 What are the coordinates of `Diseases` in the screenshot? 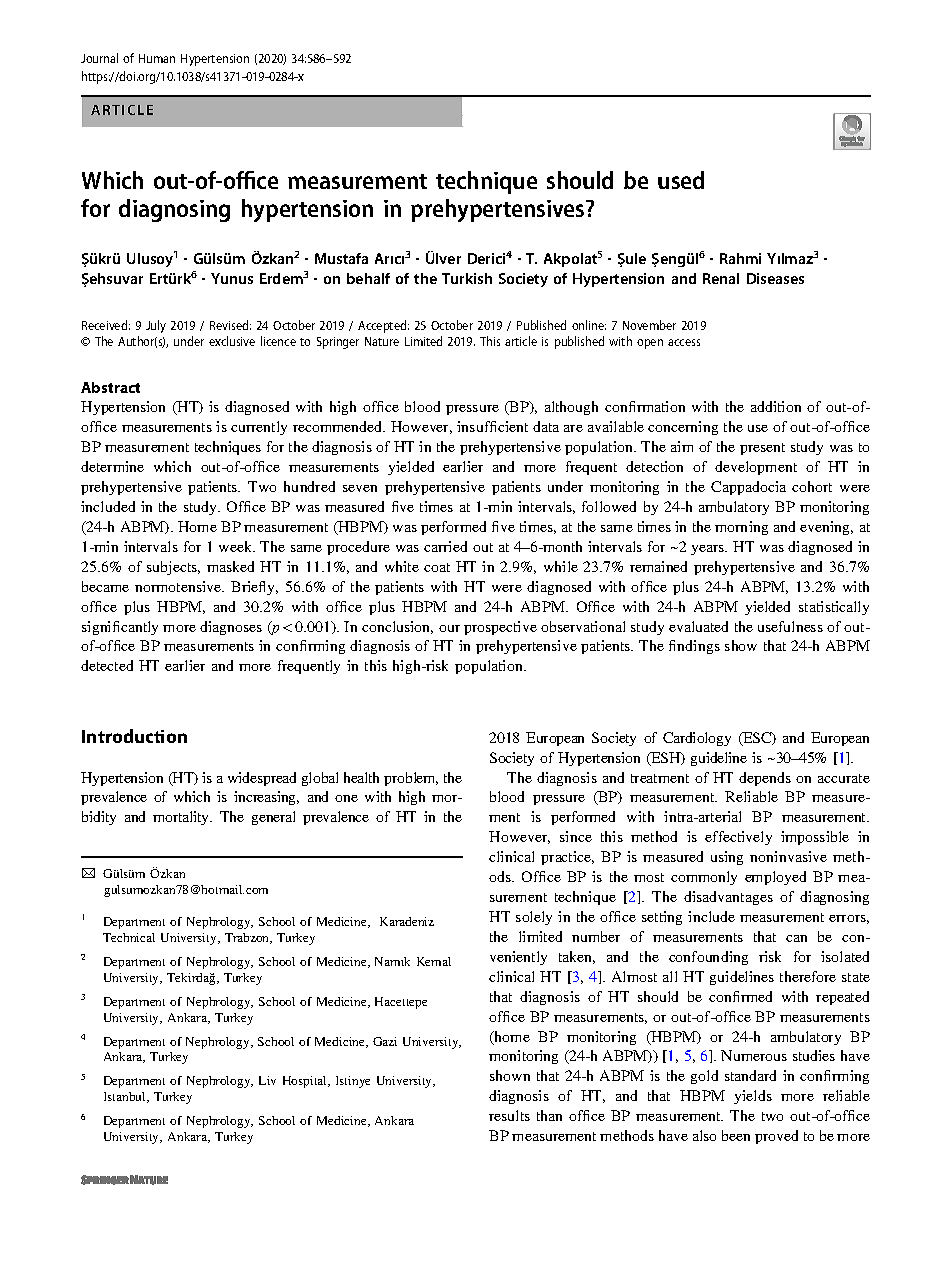 It's located at (775, 278).
